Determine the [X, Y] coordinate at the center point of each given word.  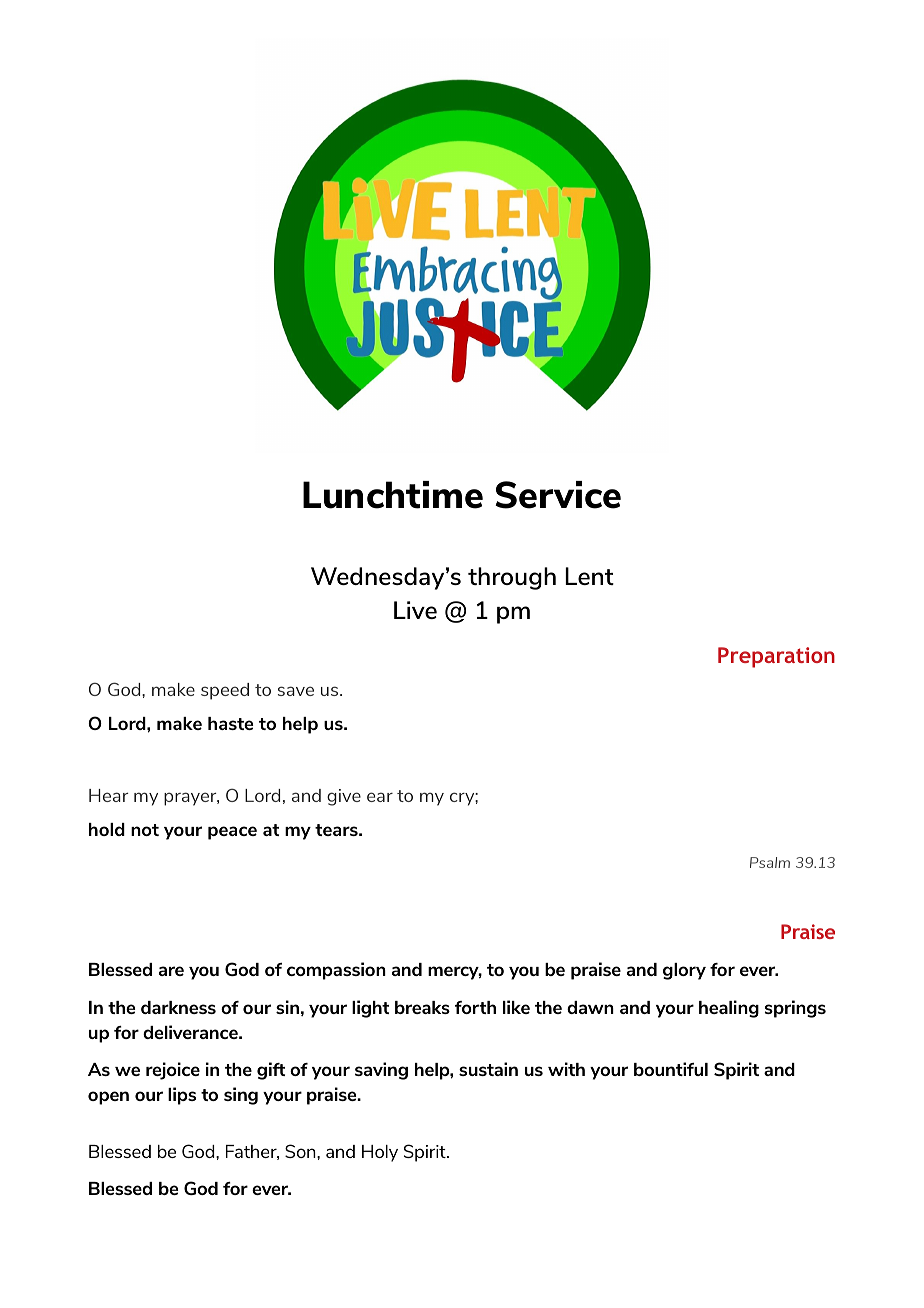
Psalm [770, 862]
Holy [380, 1153]
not [145, 830]
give [344, 797]
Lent [589, 576]
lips [182, 1096]
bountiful [671, 1069]
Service [558, 495]
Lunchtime [393, 495]
